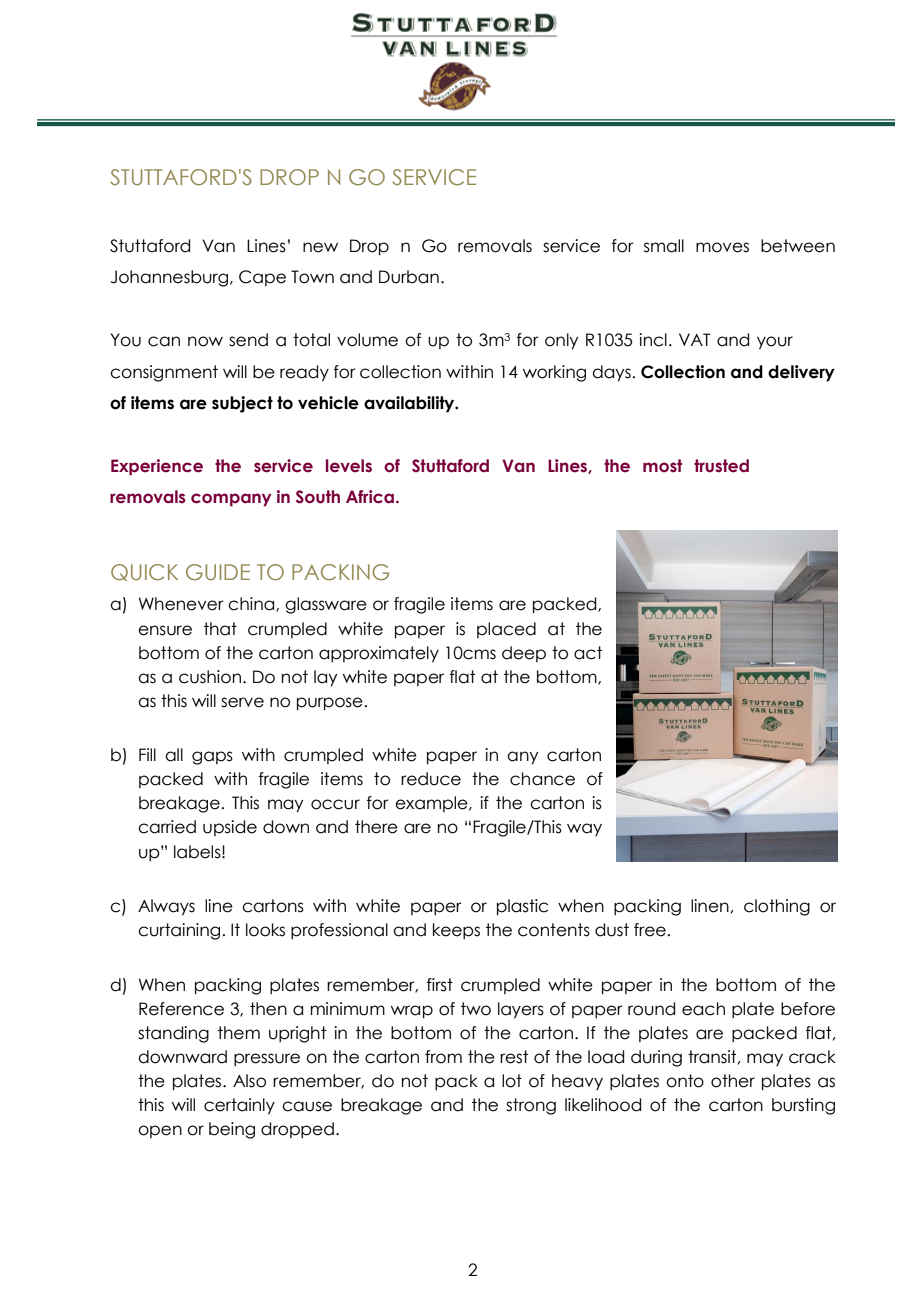 This document has height=1308, width=924. Describe the element at coordinates (506, 630) in the document. I see `placed` at that location.
